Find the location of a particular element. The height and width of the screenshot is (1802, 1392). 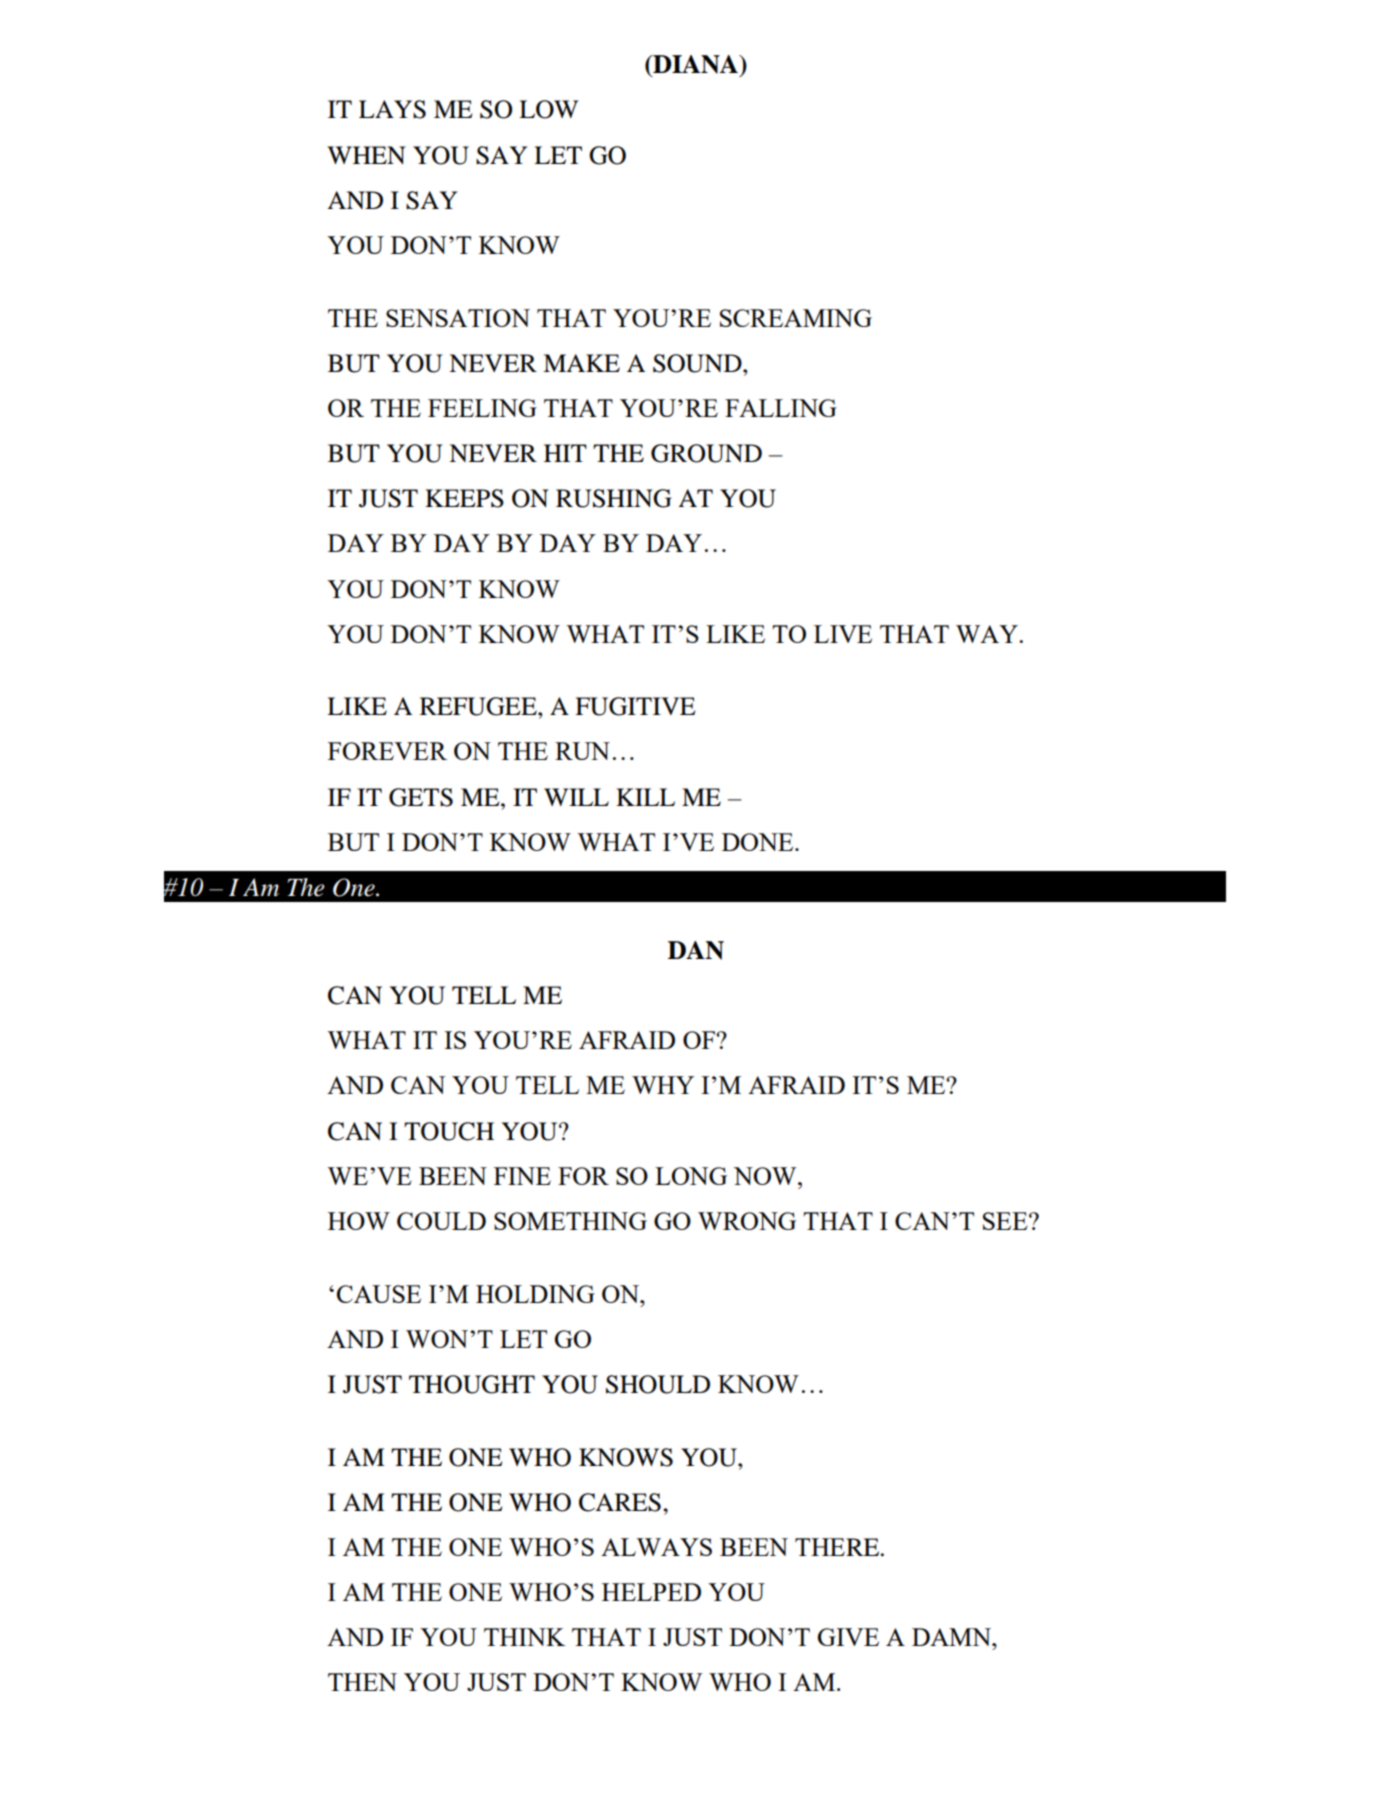

LOW is located at coordinates (548, 109).
